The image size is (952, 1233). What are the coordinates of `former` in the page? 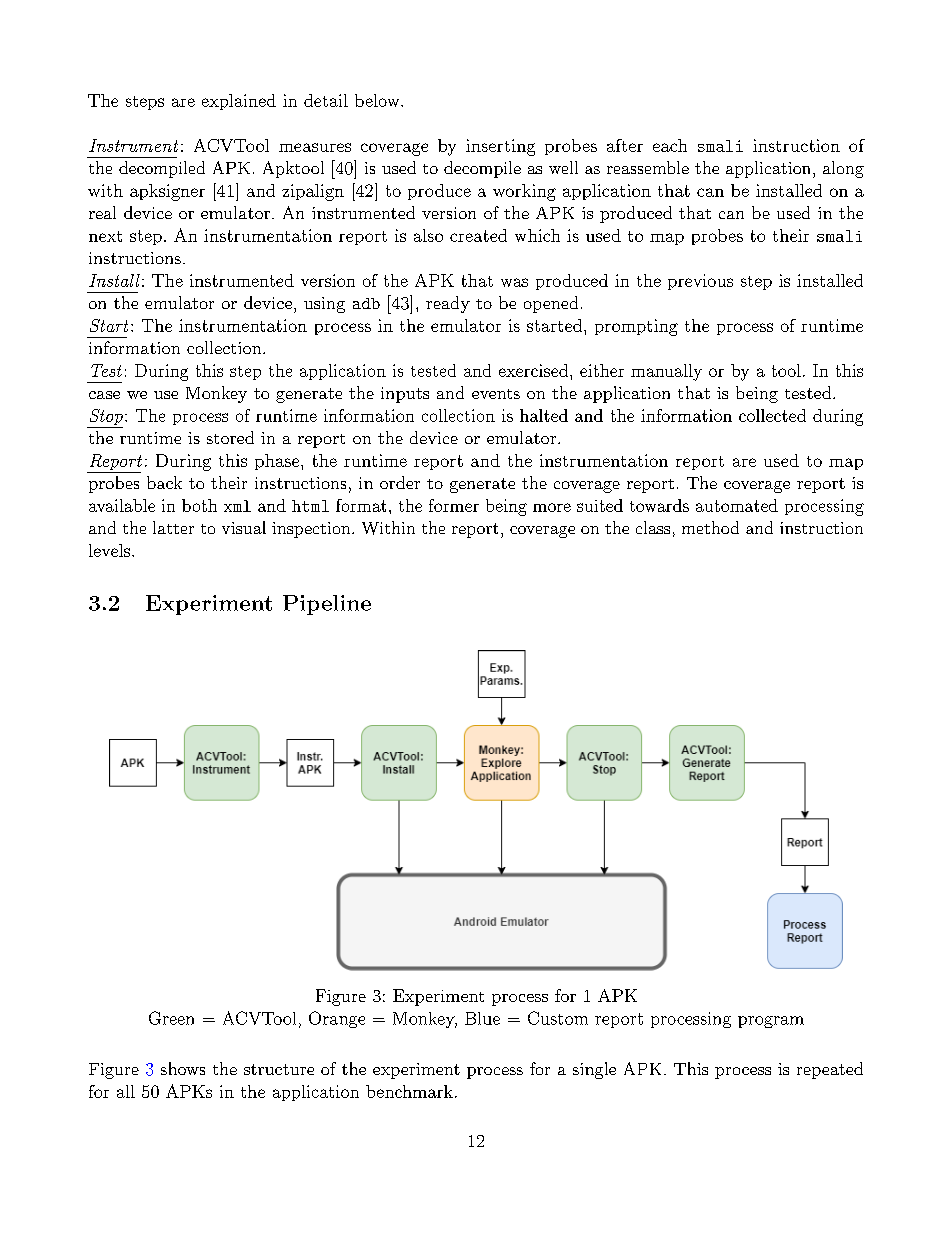 It's located at (454, 505).
